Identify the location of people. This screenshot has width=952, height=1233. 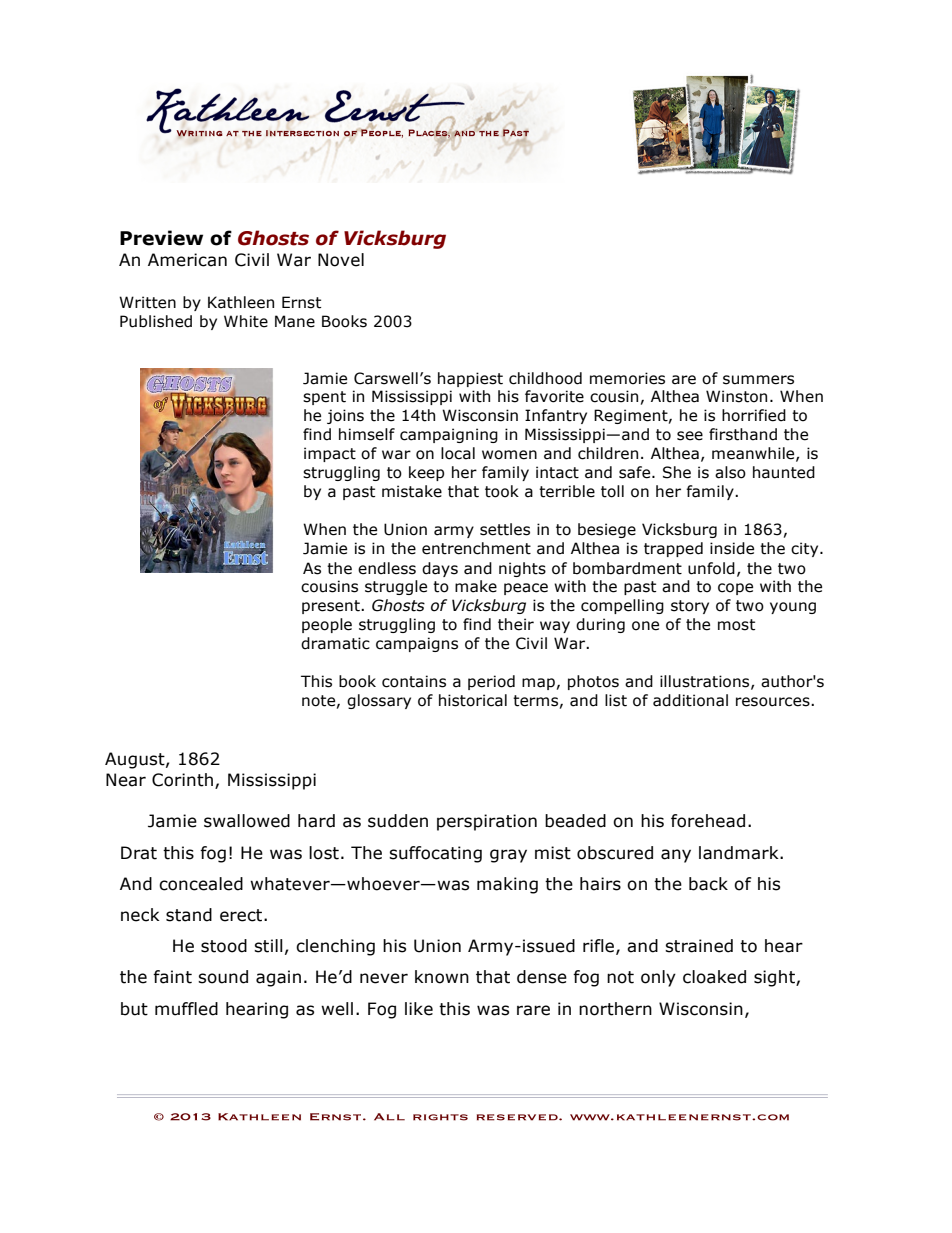
(327, 625).
